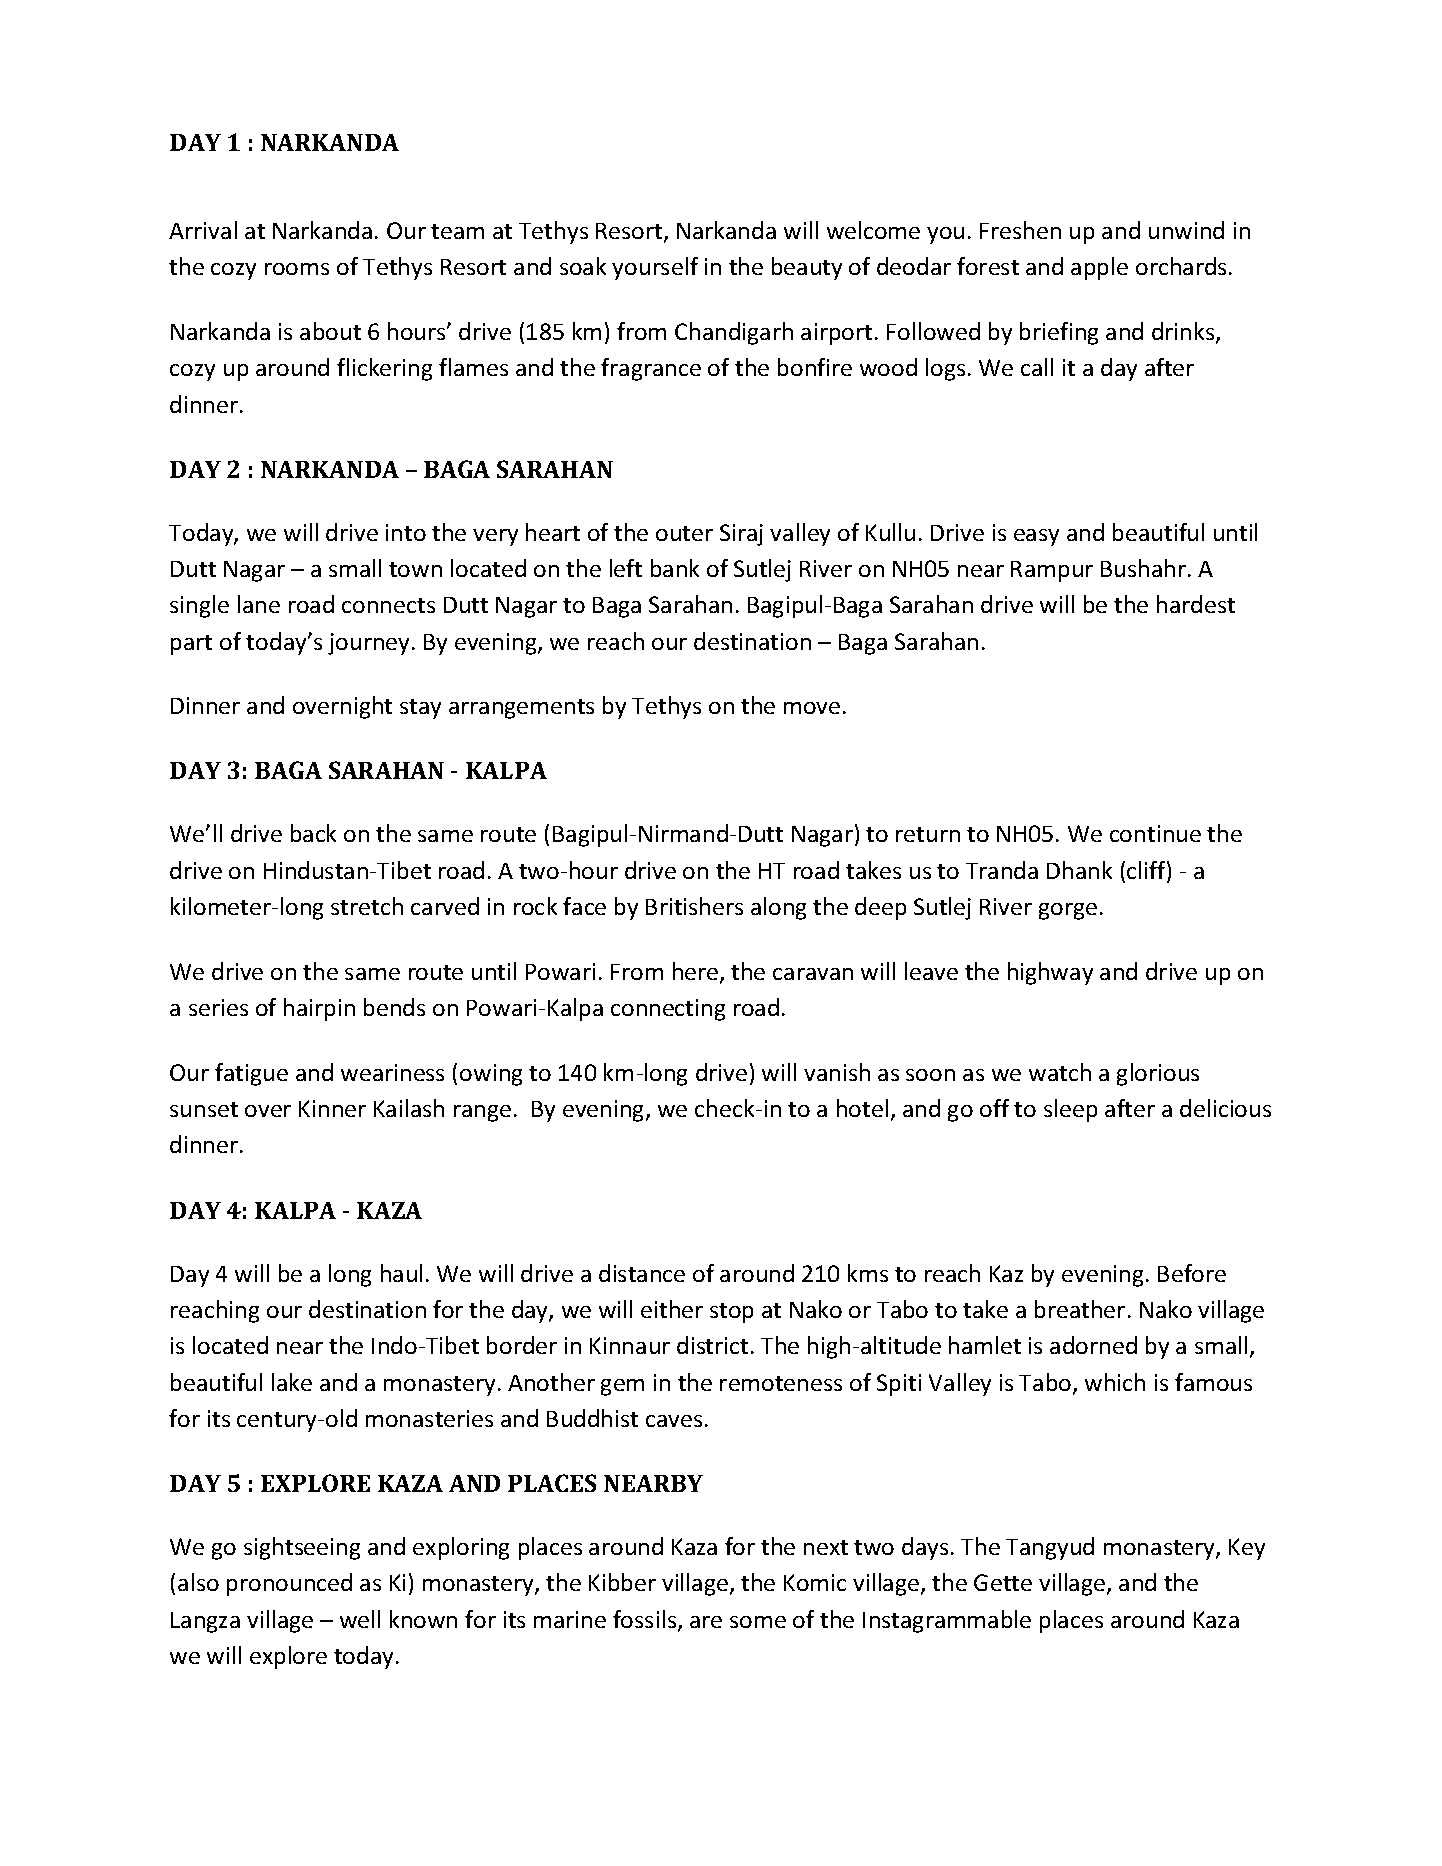 The image size is (1442, 1866). Describe the element at coordinates (697, 972) in the page. I see `here` at that location.
